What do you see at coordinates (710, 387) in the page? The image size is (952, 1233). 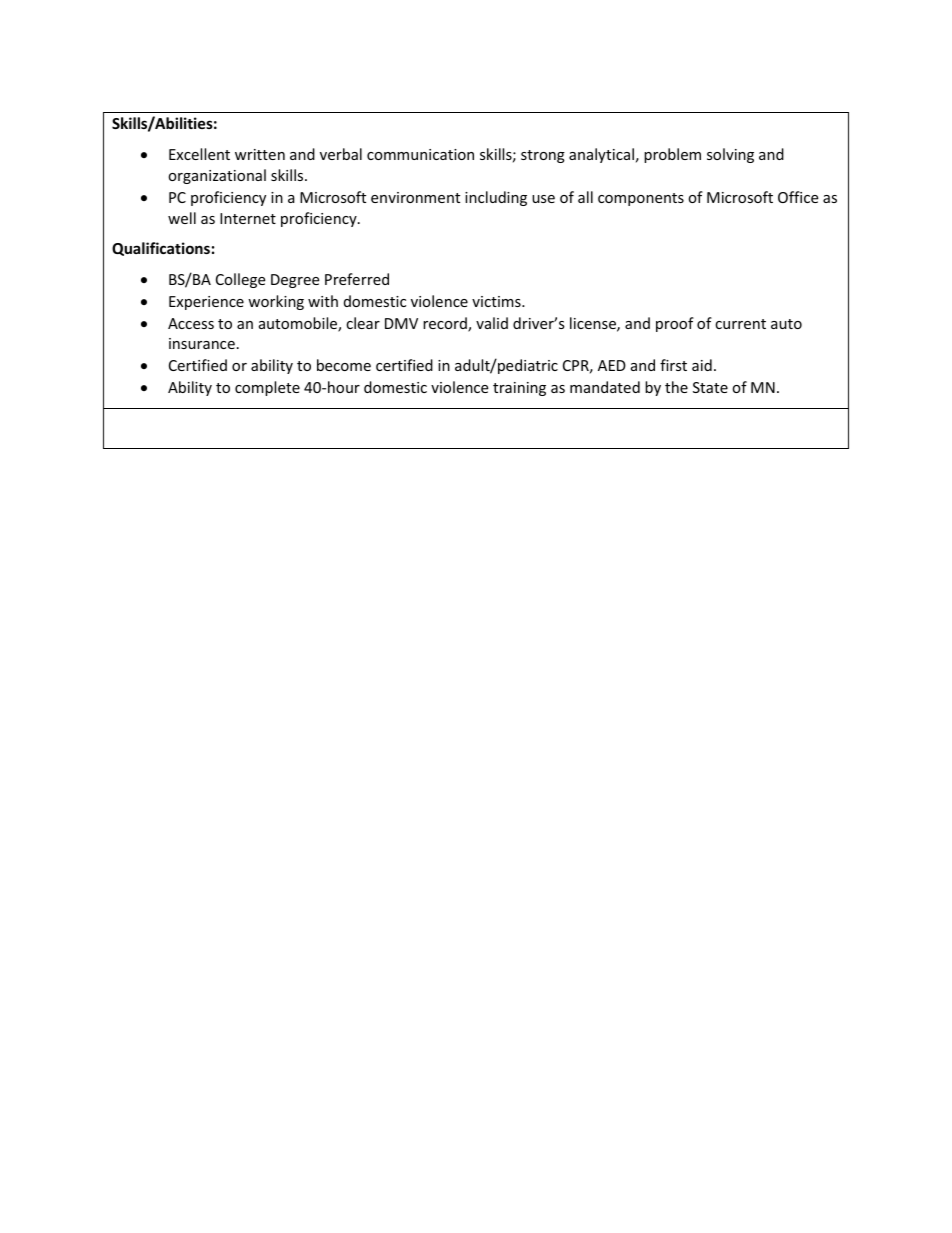 I see `State` at bounding box center [710, 387].
